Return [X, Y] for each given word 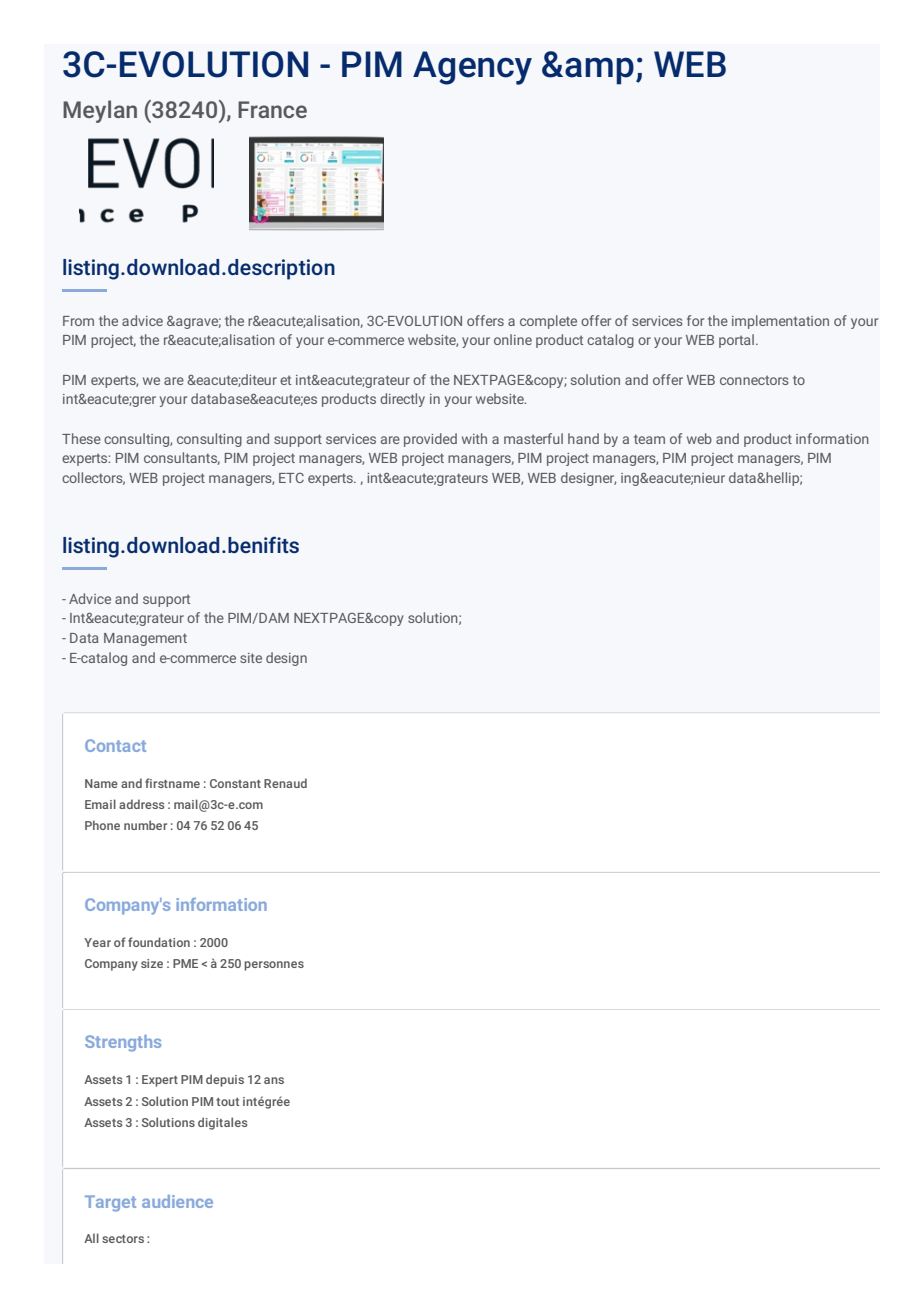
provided [430, 440]
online [513, 339]
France [272, 109]
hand [583, 438]
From [78, 321]
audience [177, 1201]
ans [274, 1080]
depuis [225, 1080]
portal [736, 341]
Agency [472, 68]
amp [599, 71]
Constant [235, 783]
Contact [115, 745]
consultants [182, 458]
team [649, 439]
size [152, 963]
